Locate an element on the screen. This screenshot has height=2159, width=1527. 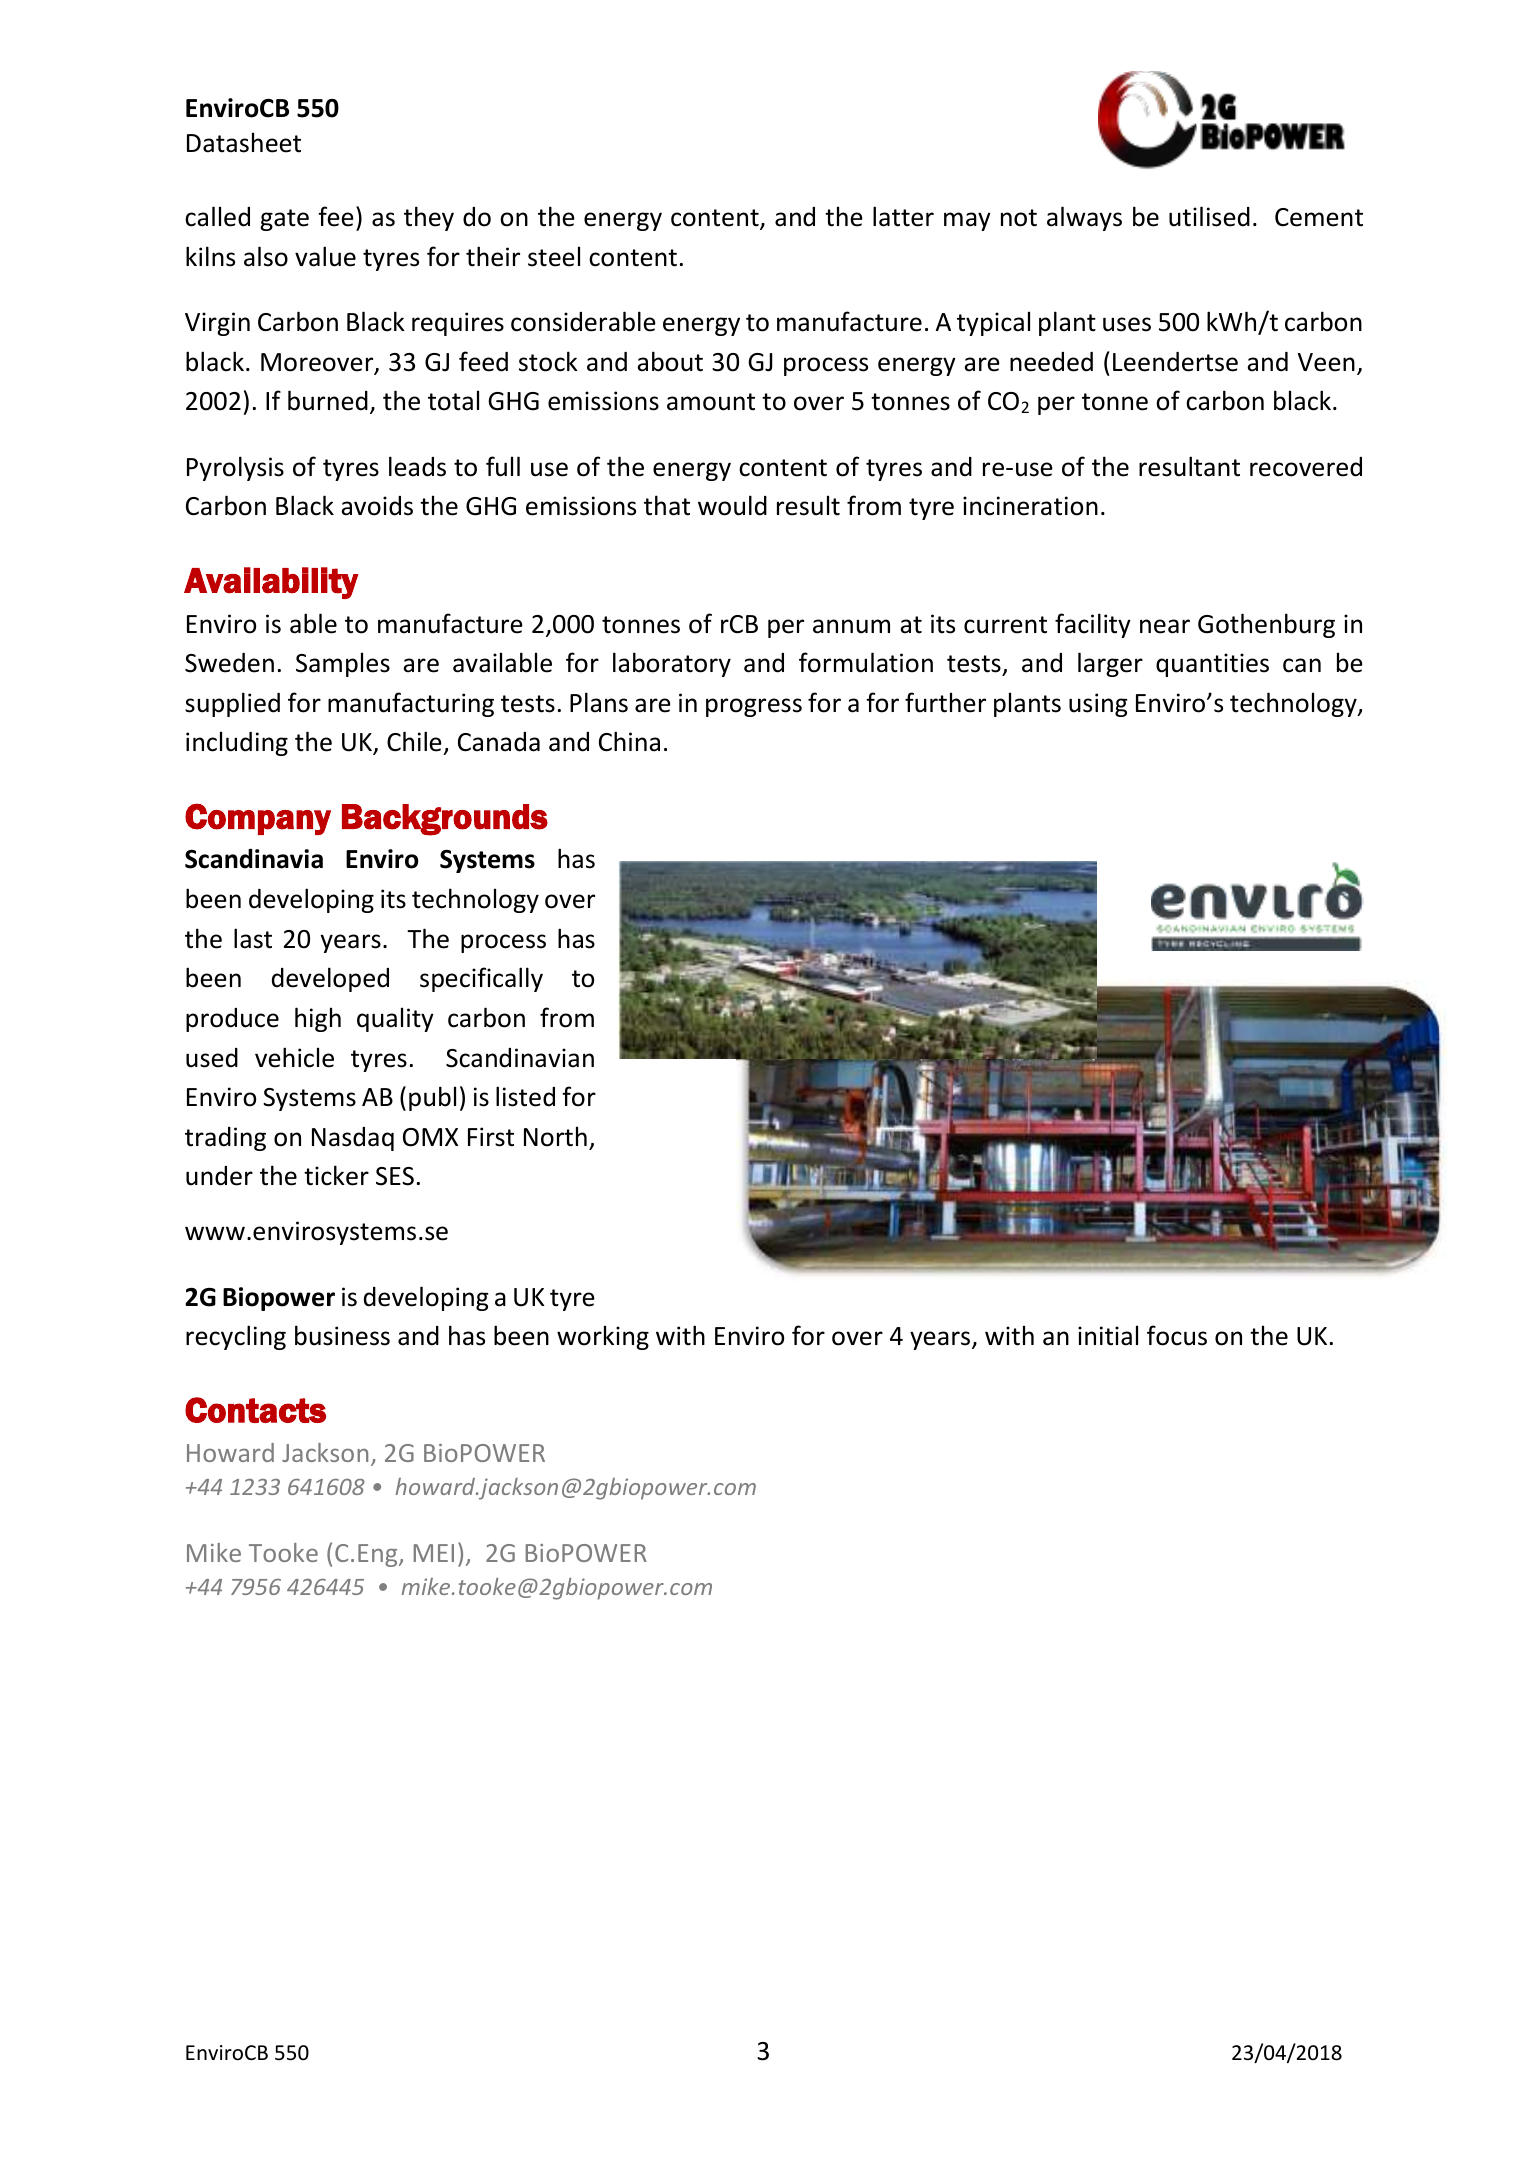
avoids is located at coordinates (377, 506).
